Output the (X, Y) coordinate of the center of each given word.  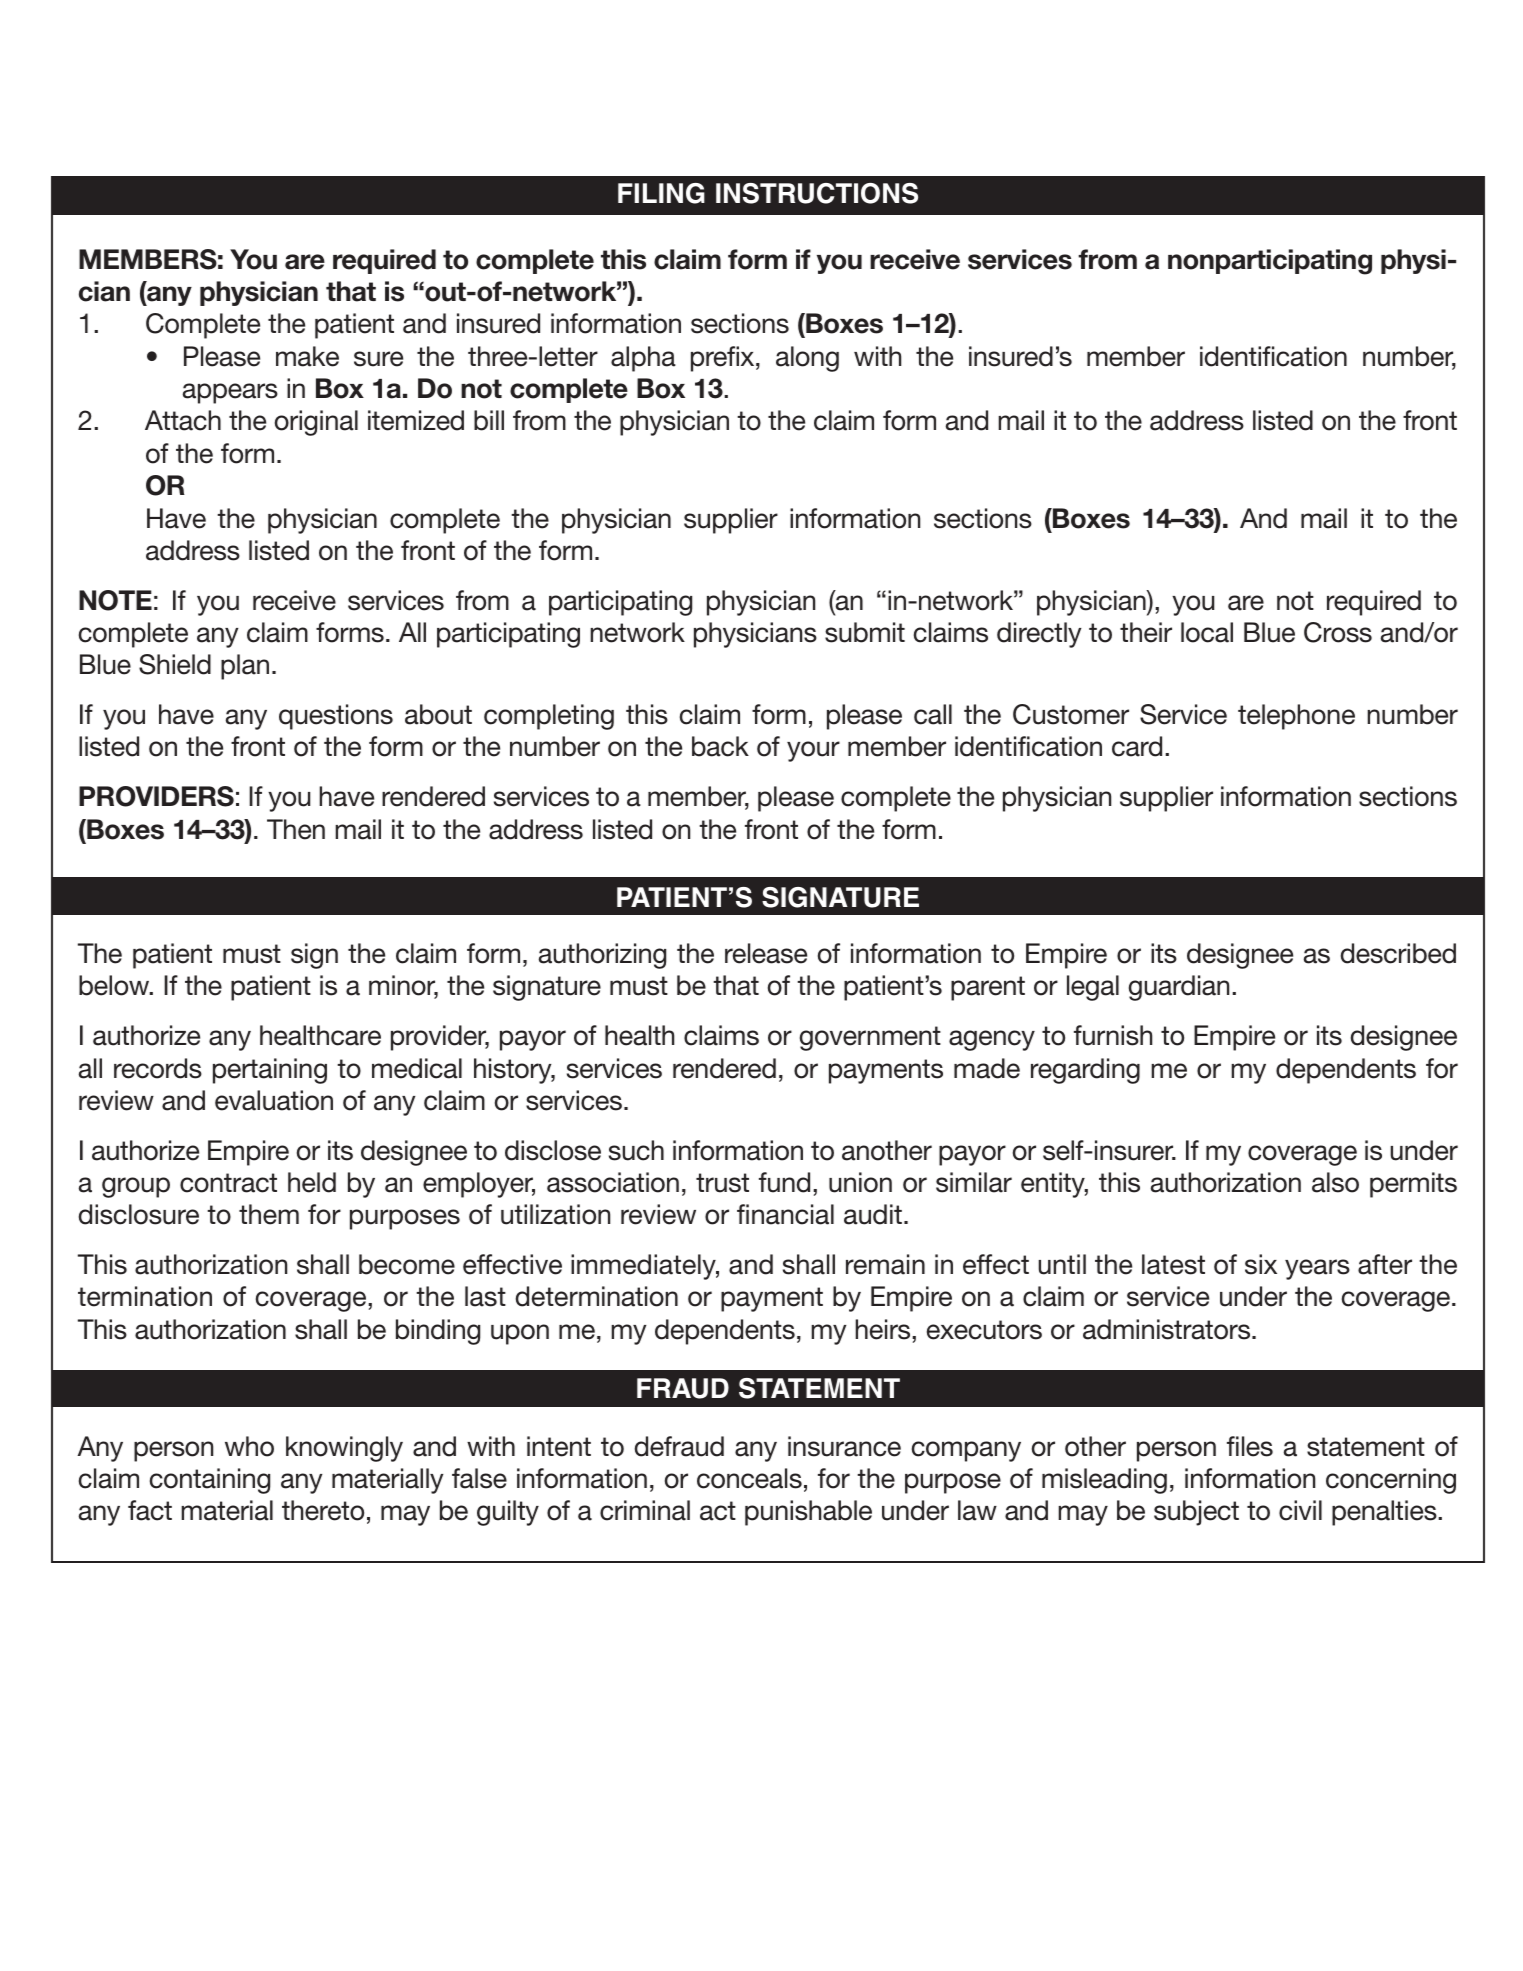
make (307, 356)
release (766, 953)
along (807, 359)
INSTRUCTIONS (817, 193)
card (1137, 746)
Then (296, 829)
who (249, 1446)
